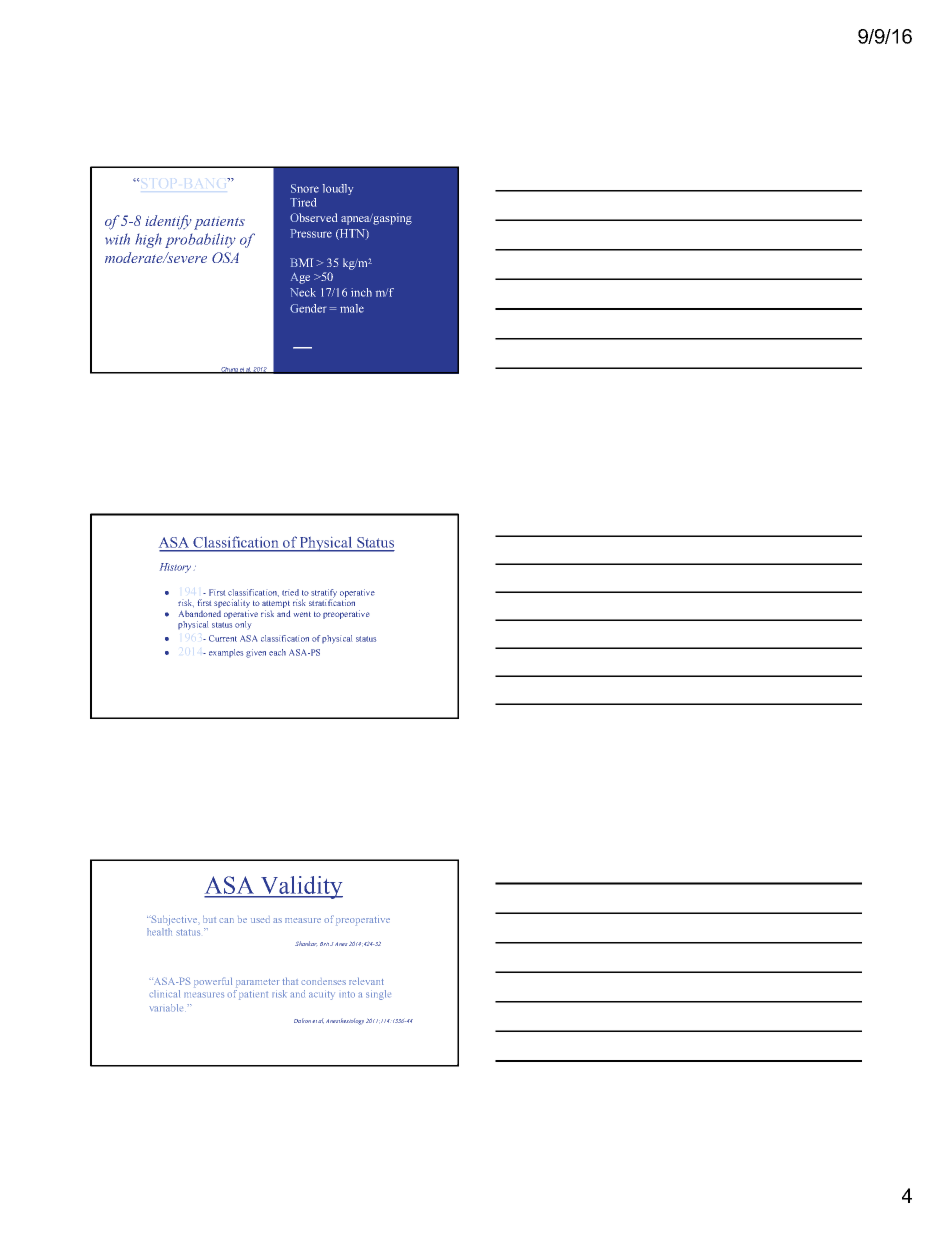 The width and height of the image is (952, 1233). What do you see at coordinates (332, 601) in the image?
I see `stratification` at bounding box center [332, 601].
